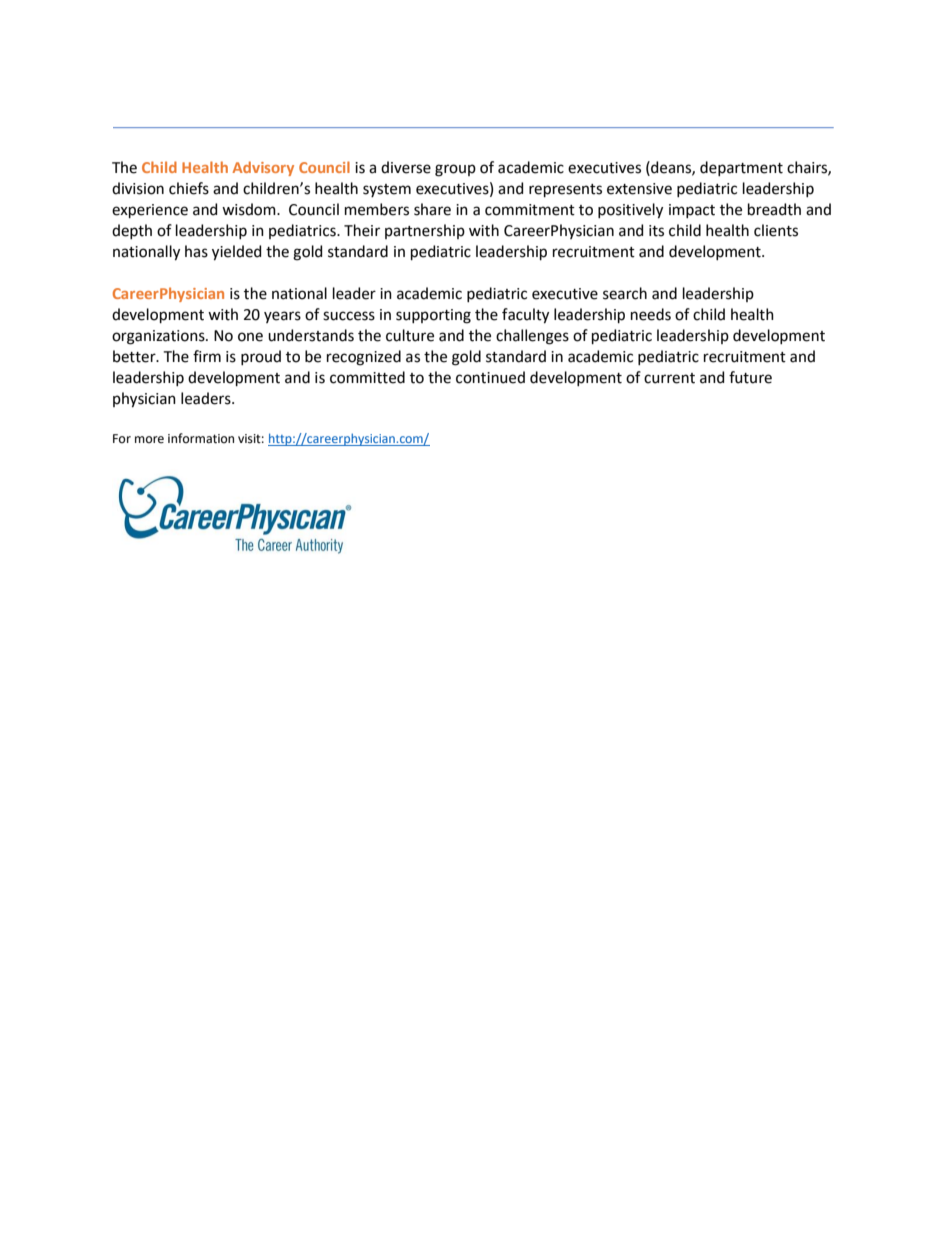 The width and height of the document is (952, 1233). What do you see at coordinates (207, 356) in the document?
I see `firm` at bounding box center [207, 356].
